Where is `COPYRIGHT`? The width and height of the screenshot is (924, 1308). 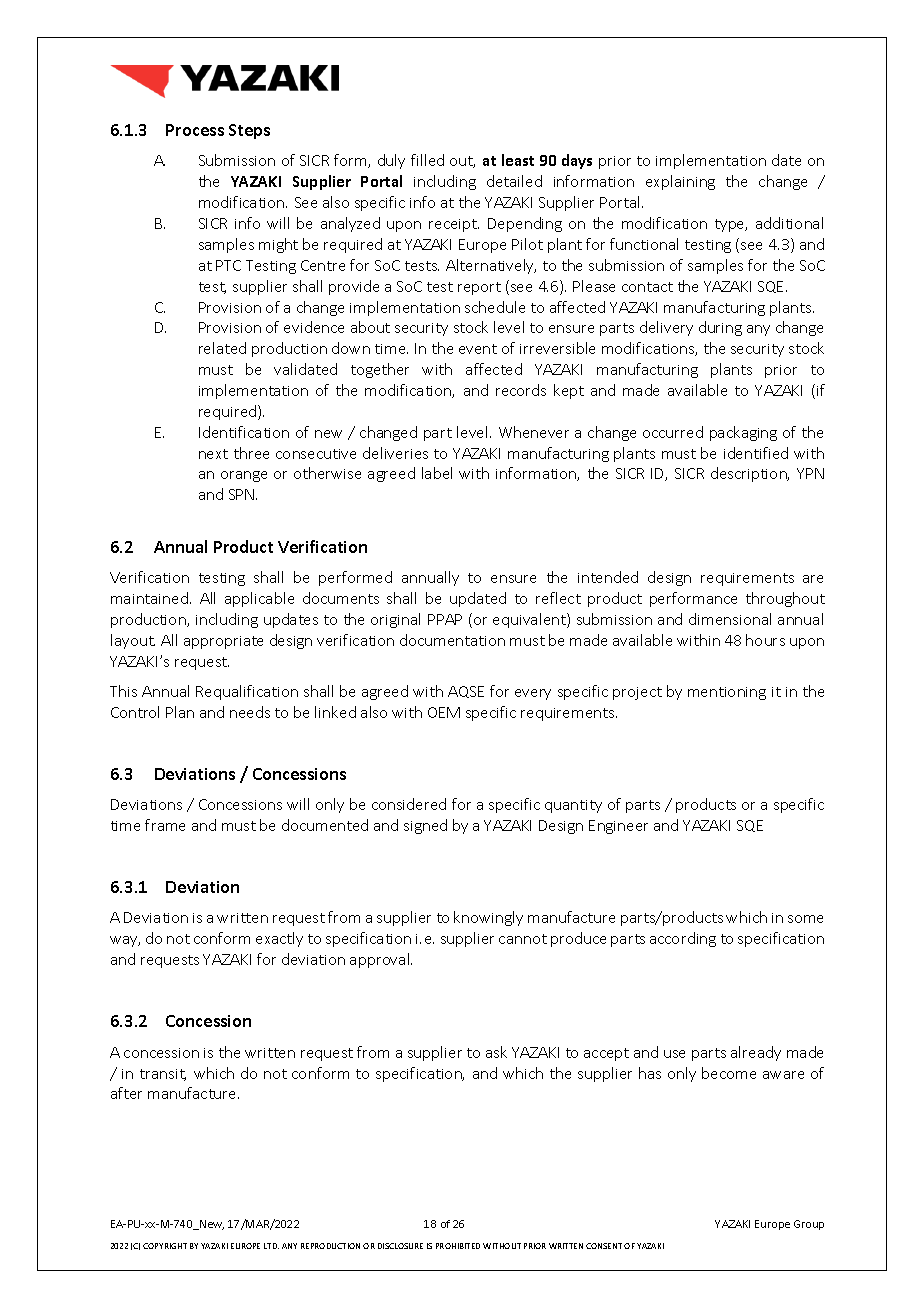
COPYRIGHT is located at coordinates (165, 1246).
